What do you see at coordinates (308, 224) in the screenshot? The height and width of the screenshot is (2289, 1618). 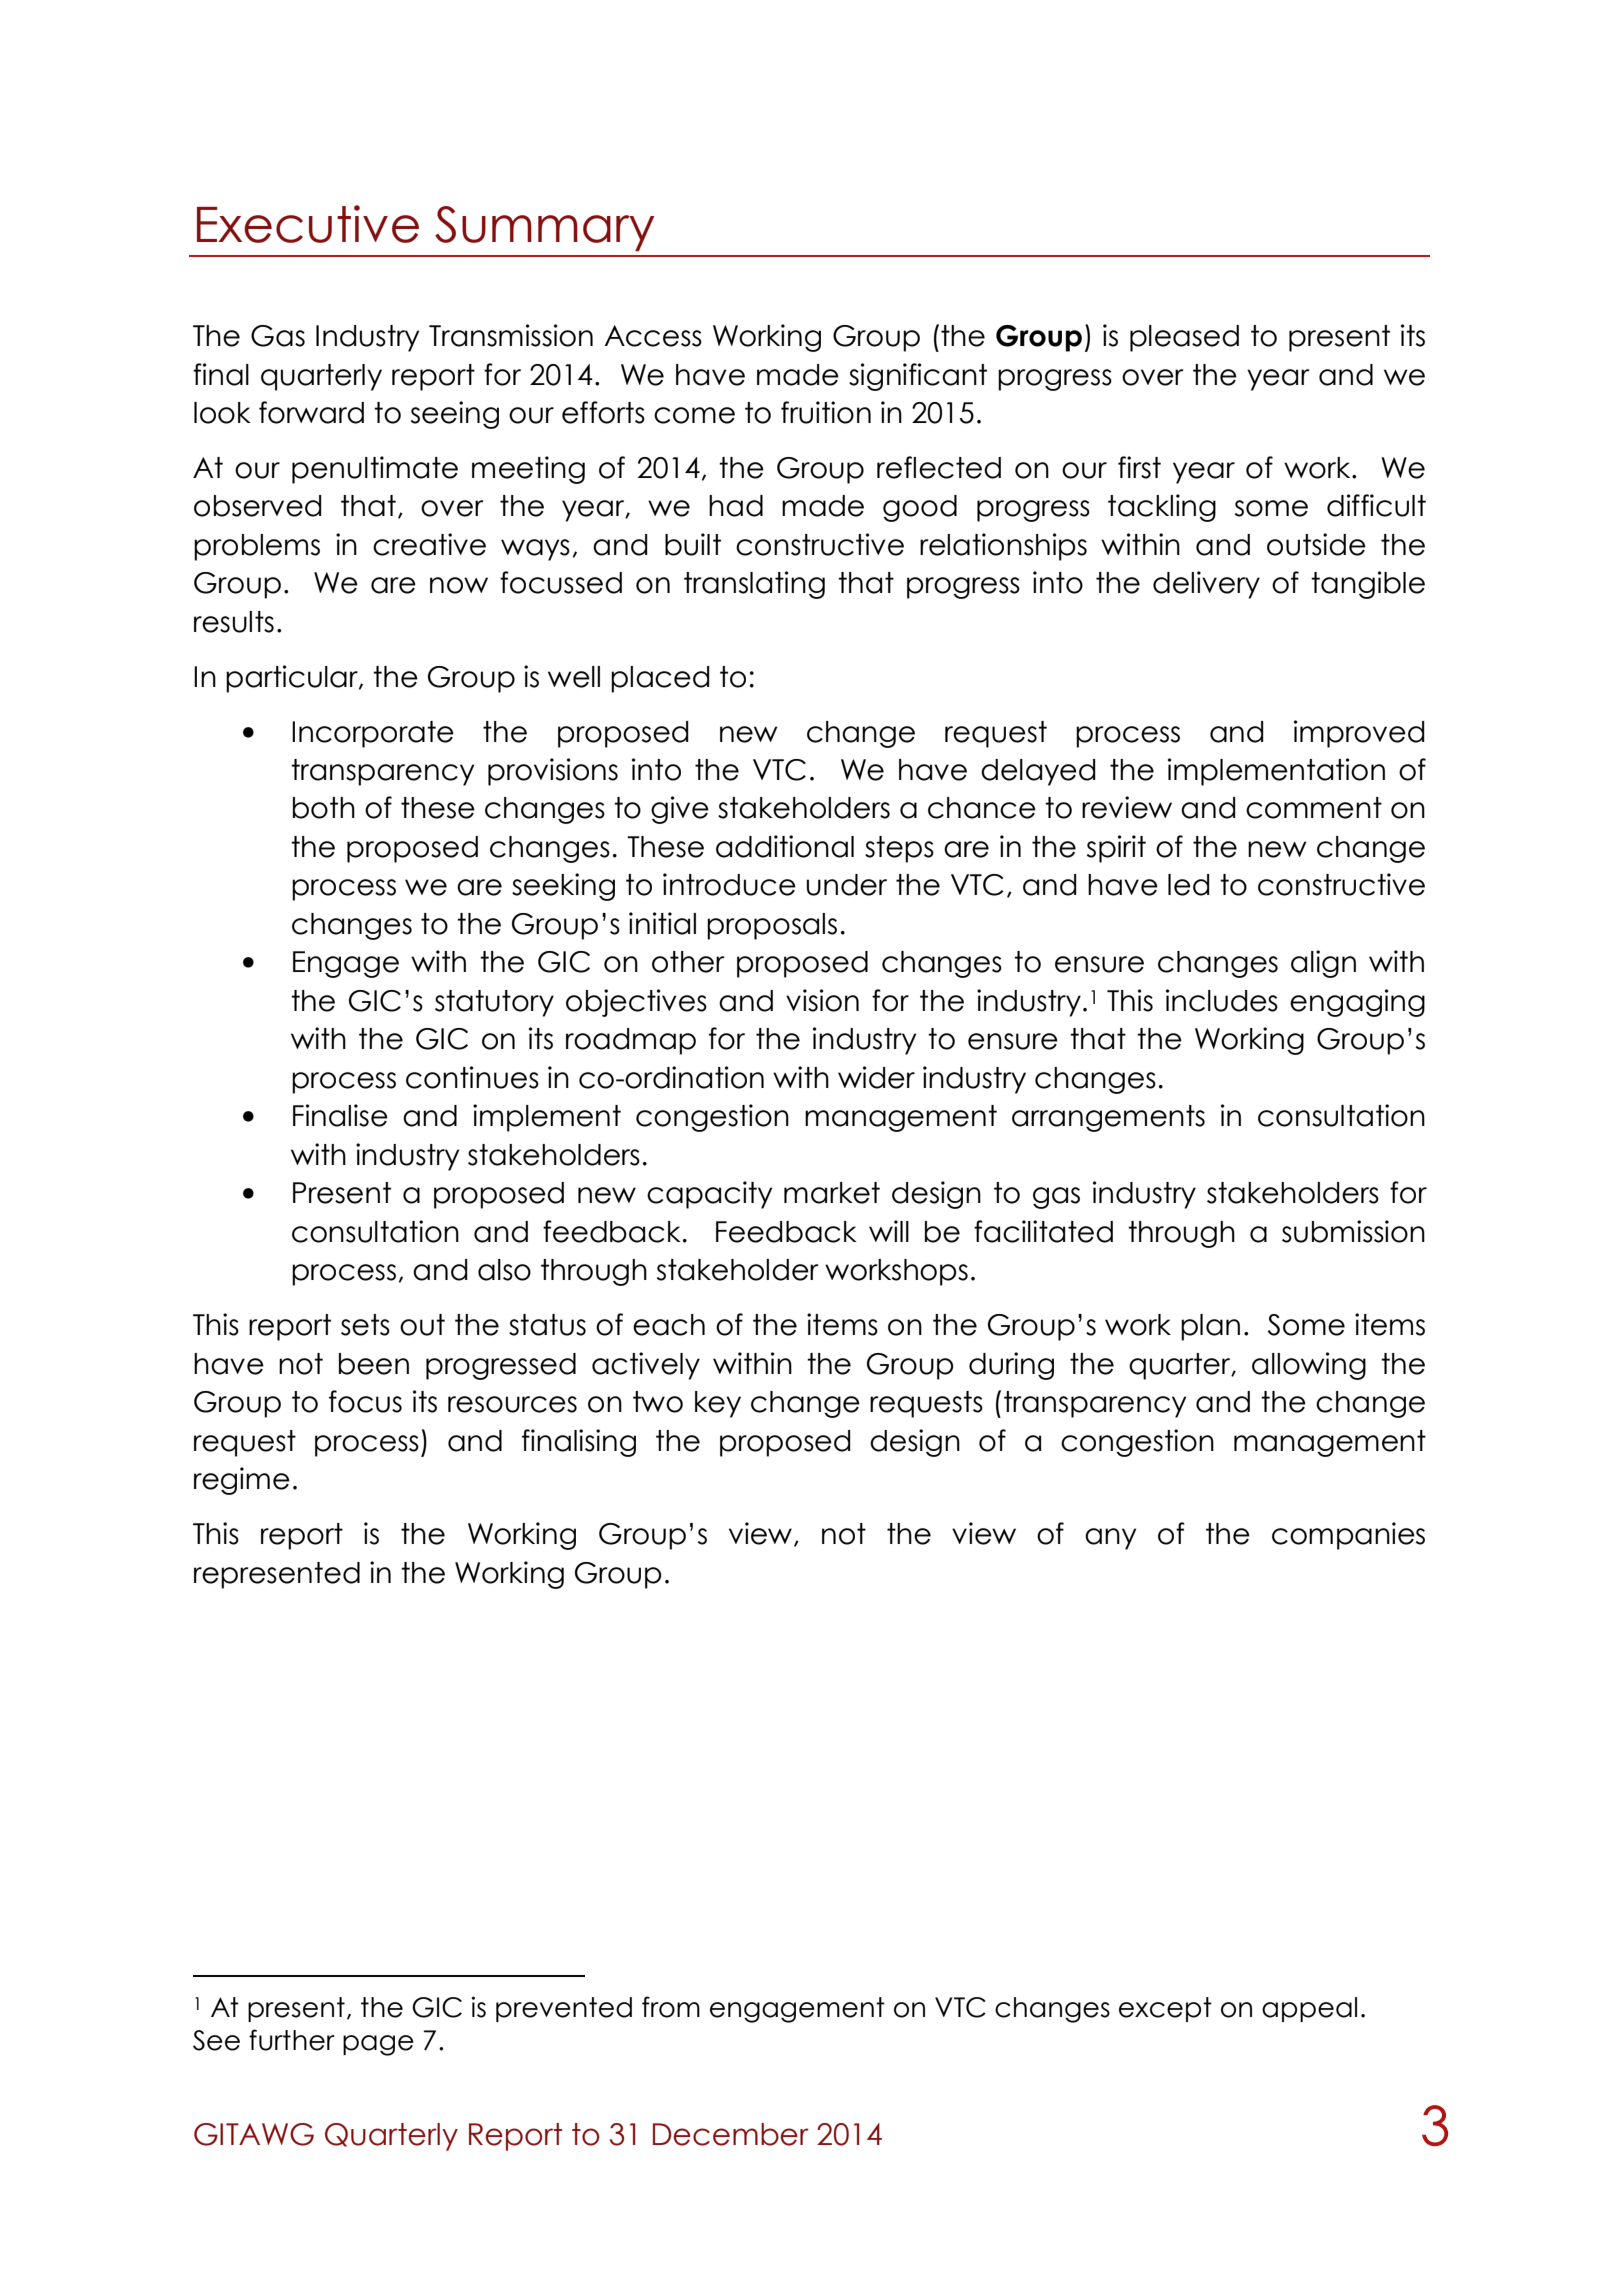 I see `Executive` at bounding box center [308, 224].
